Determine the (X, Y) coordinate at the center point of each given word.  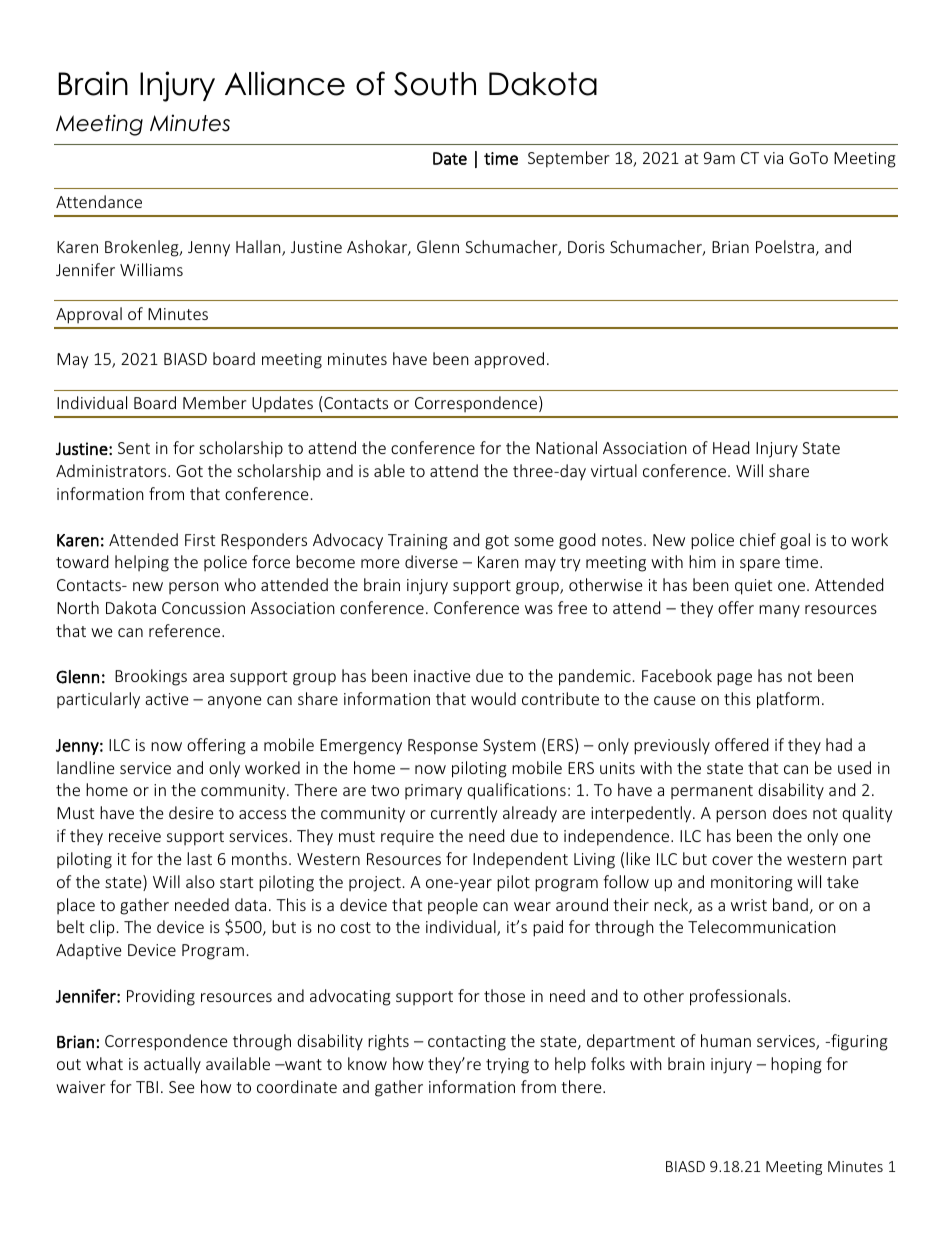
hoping (796, 1065)
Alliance (285, 83)
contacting (467, 1043)
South (435, 84)
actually (172, 1065)
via (773, 158)
